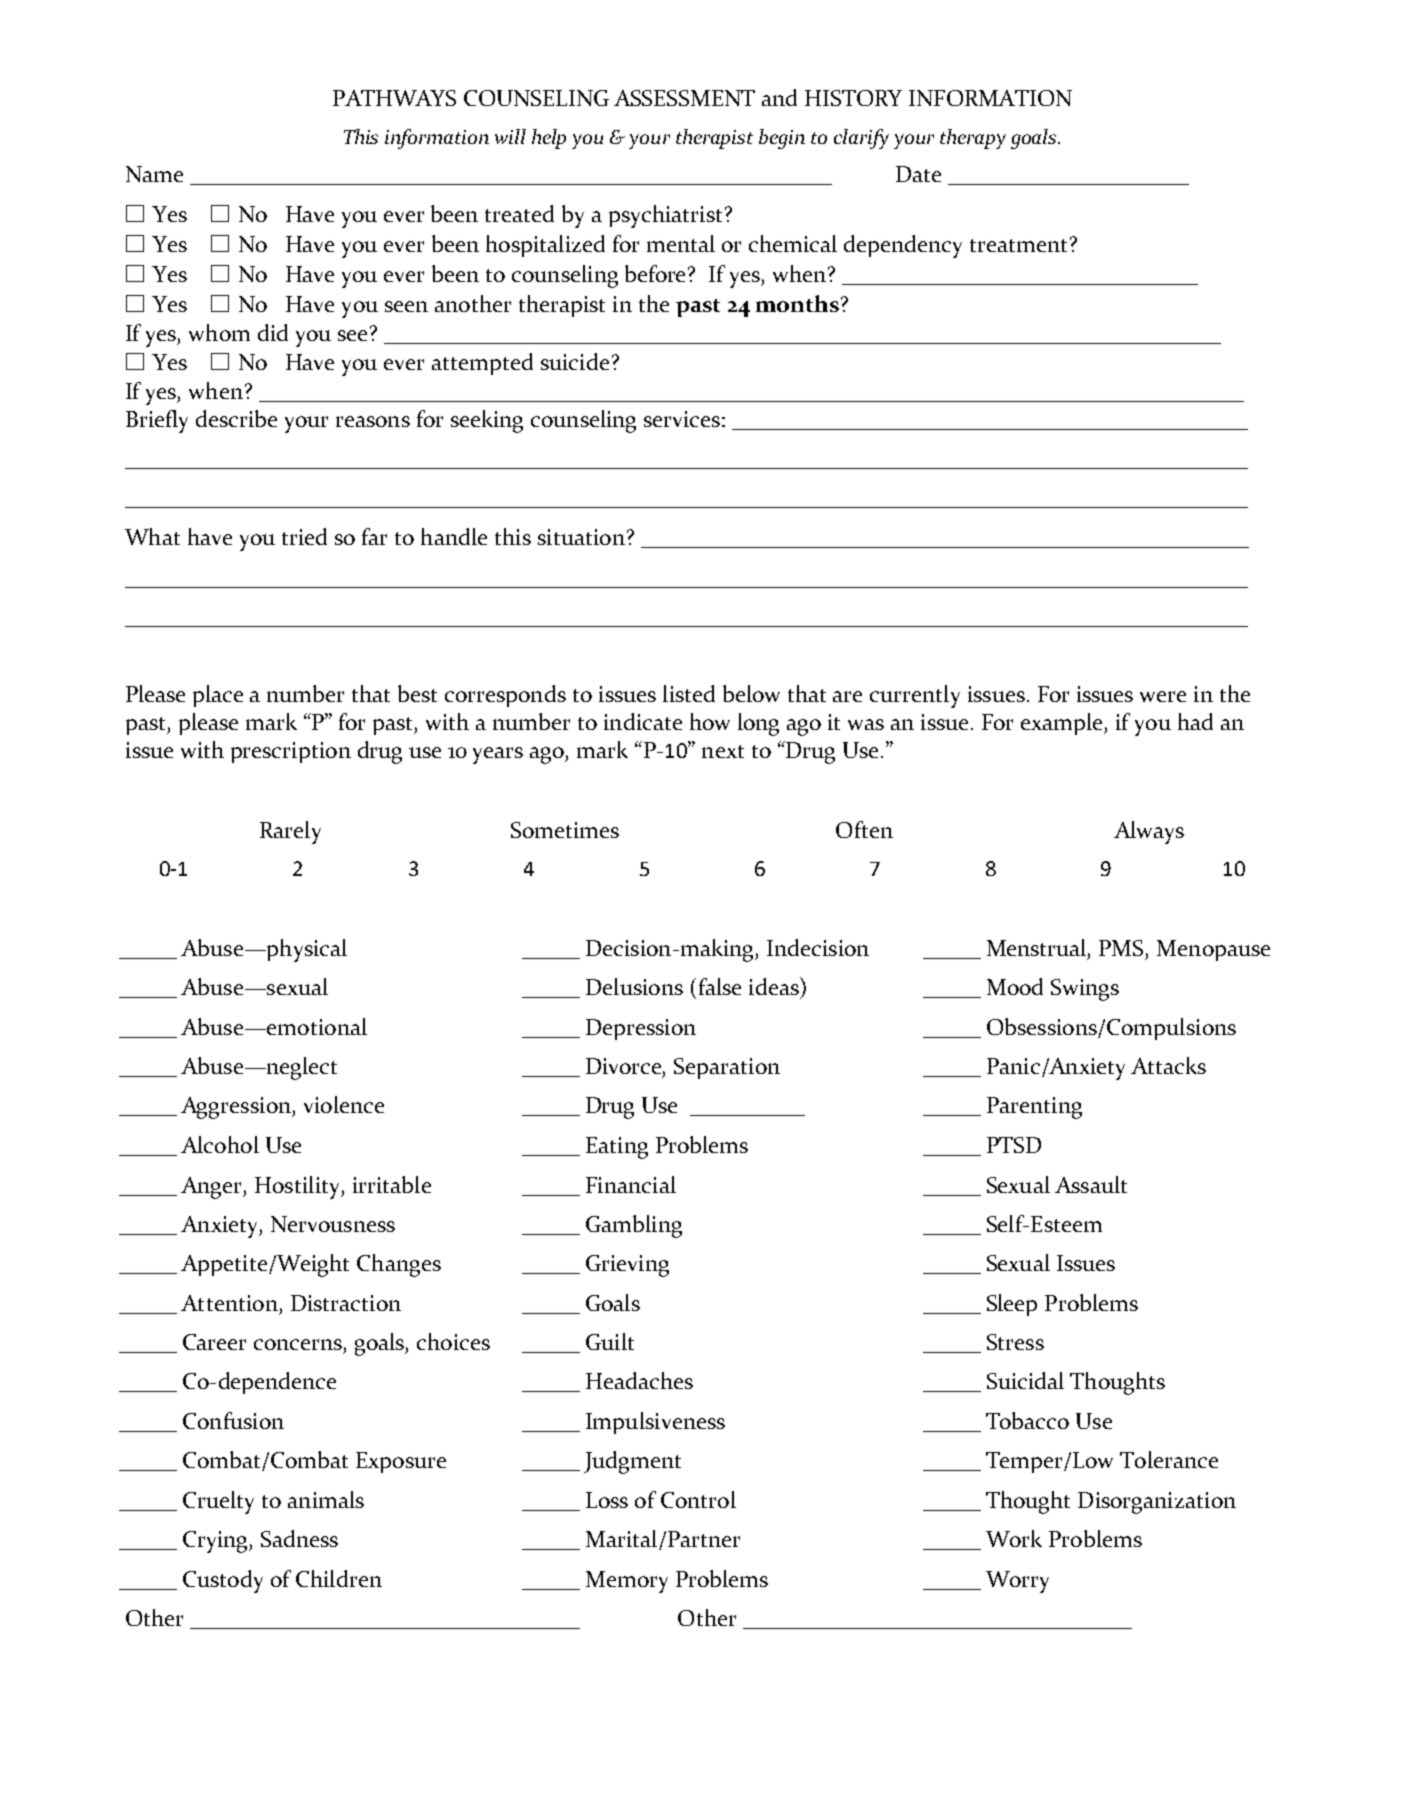  Describe the element at coordinates (212, 1188) in the screenshot. I see `Anger` at that location.
